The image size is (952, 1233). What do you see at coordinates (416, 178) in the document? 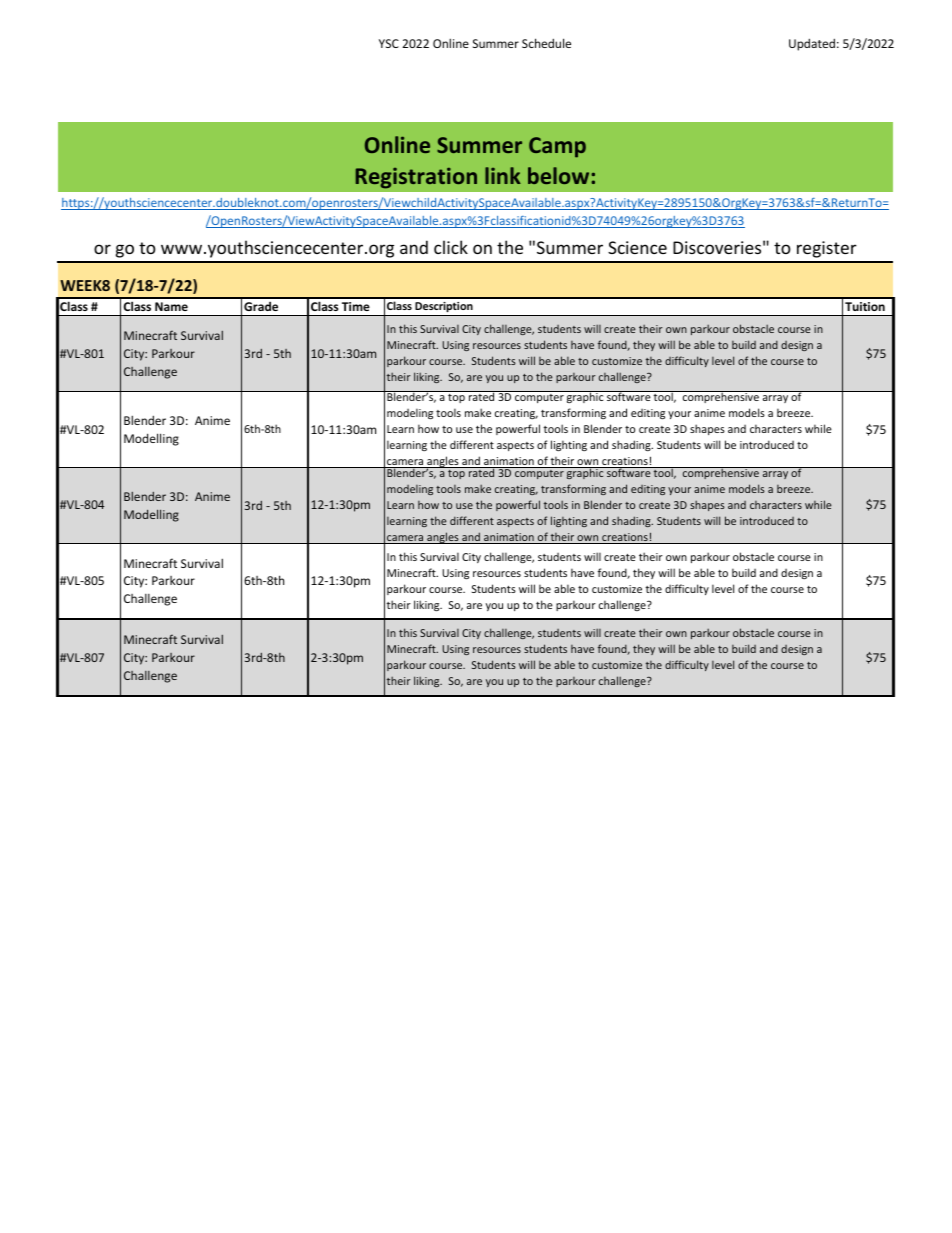
I see `Registration` at bounding box center [416, 178].
